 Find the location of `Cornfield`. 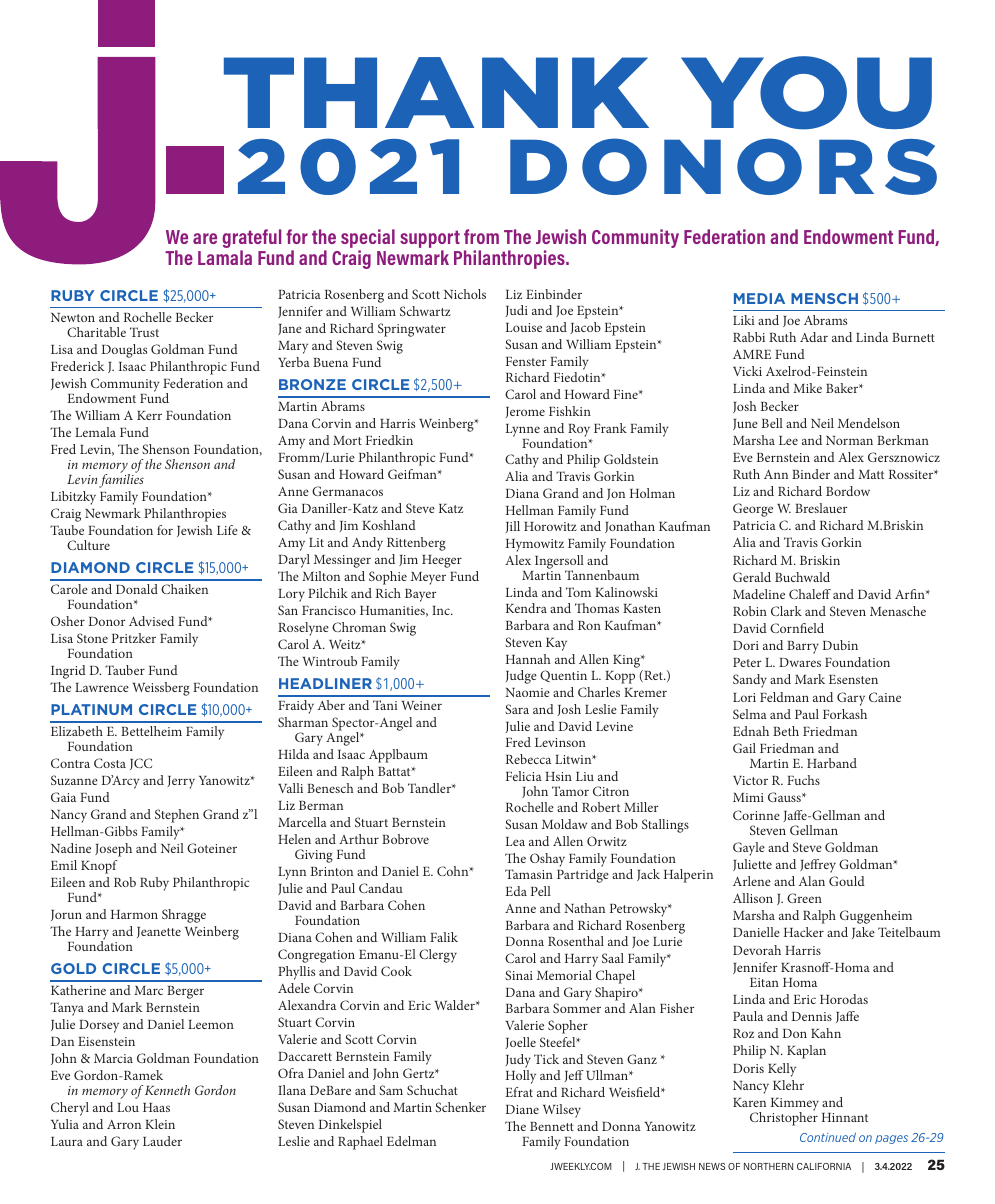

Cornfield is located at coordinates (797, 628).
